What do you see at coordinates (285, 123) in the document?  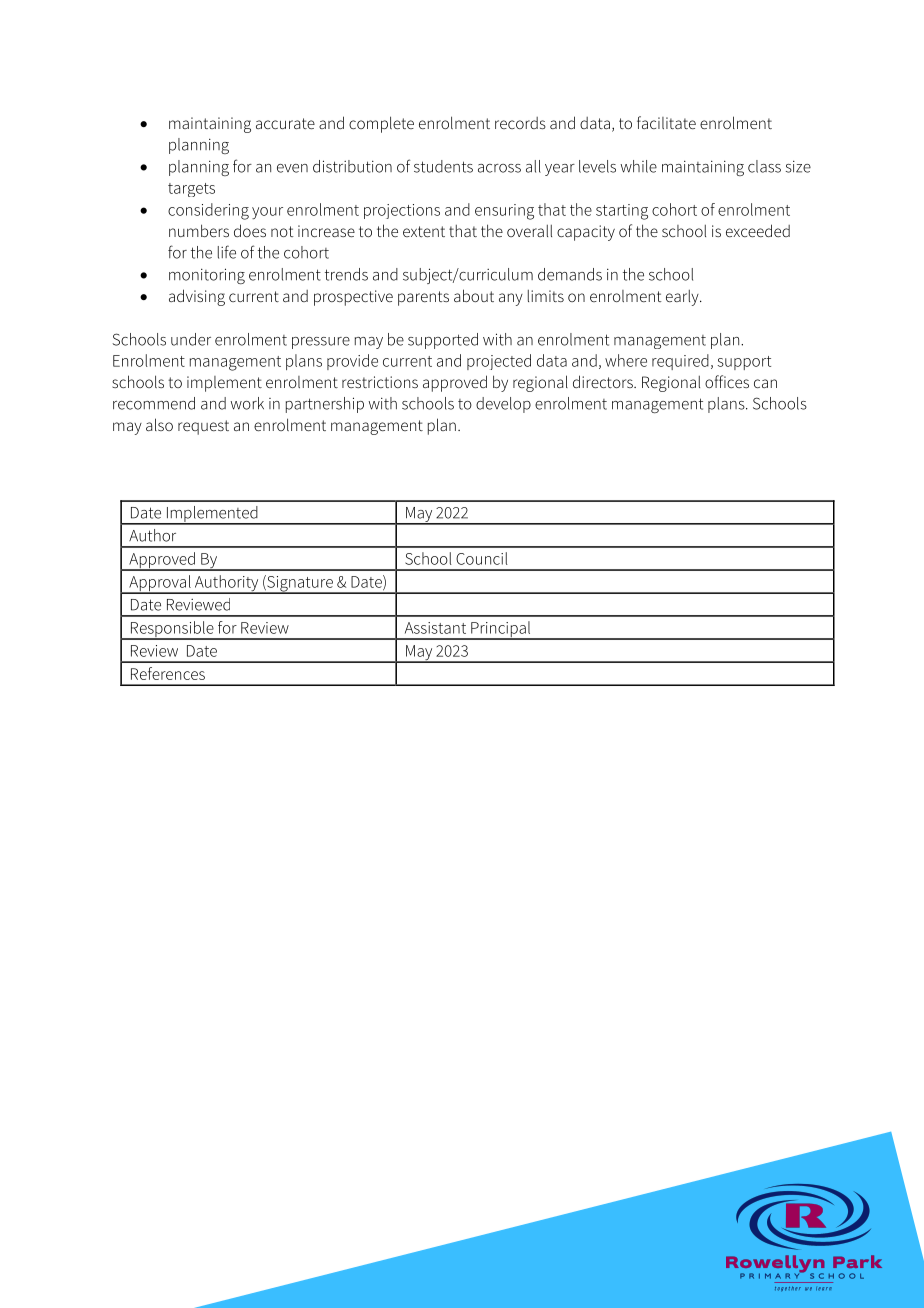 I see `accurate` at bounding box center [285, 123].
